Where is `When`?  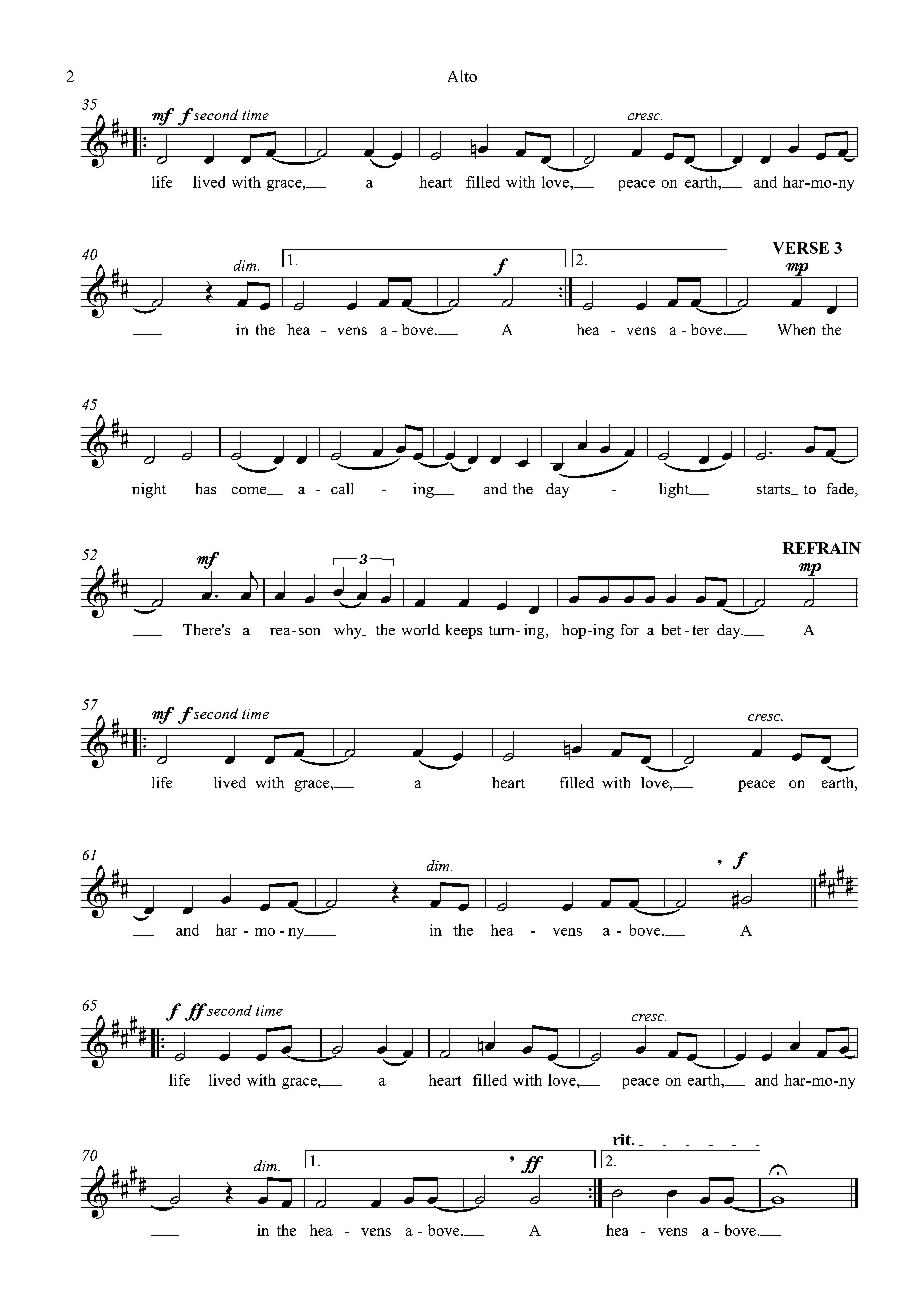 When is located at coordinates (796, 329).
